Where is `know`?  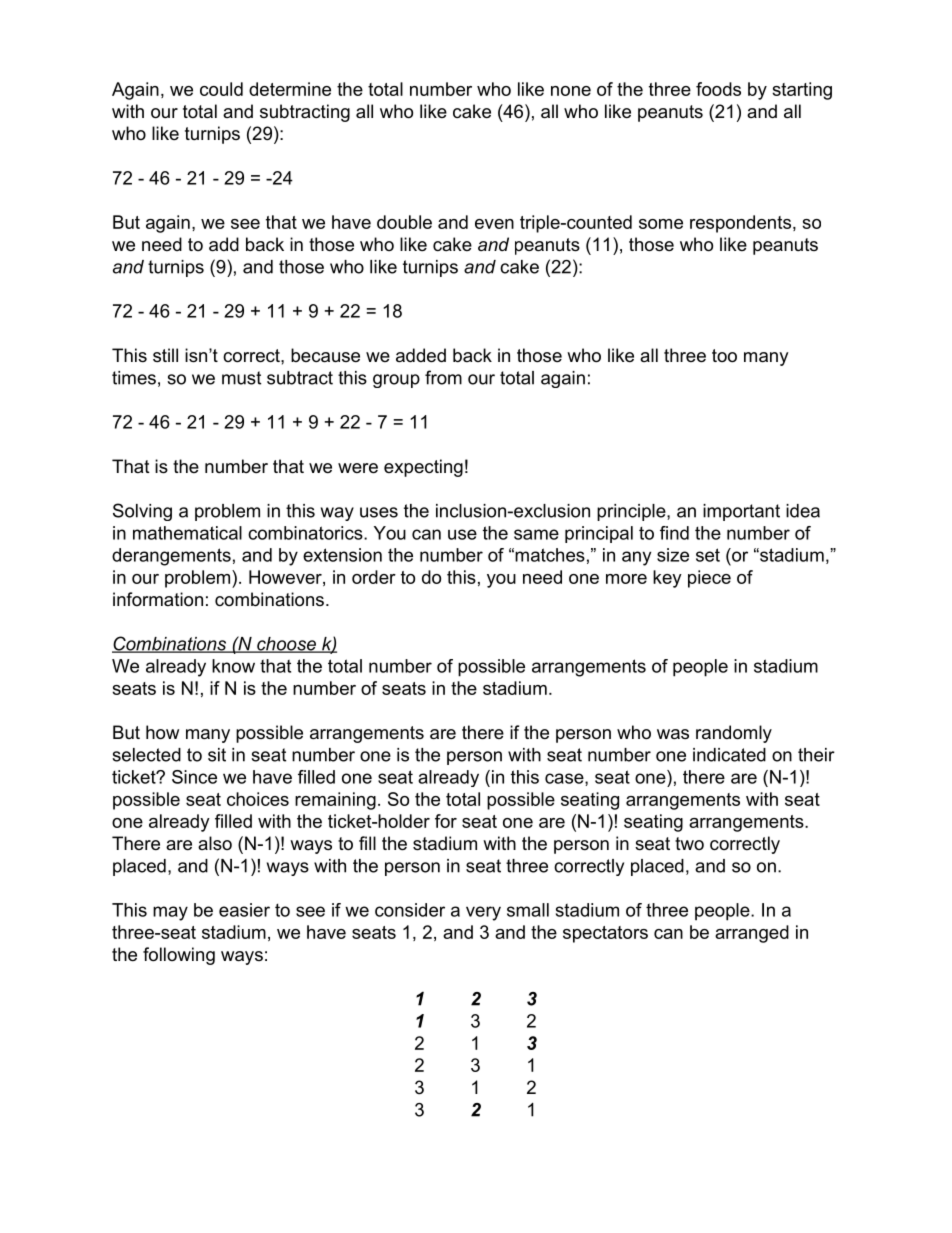 know is located at coordinates (233, 666).
